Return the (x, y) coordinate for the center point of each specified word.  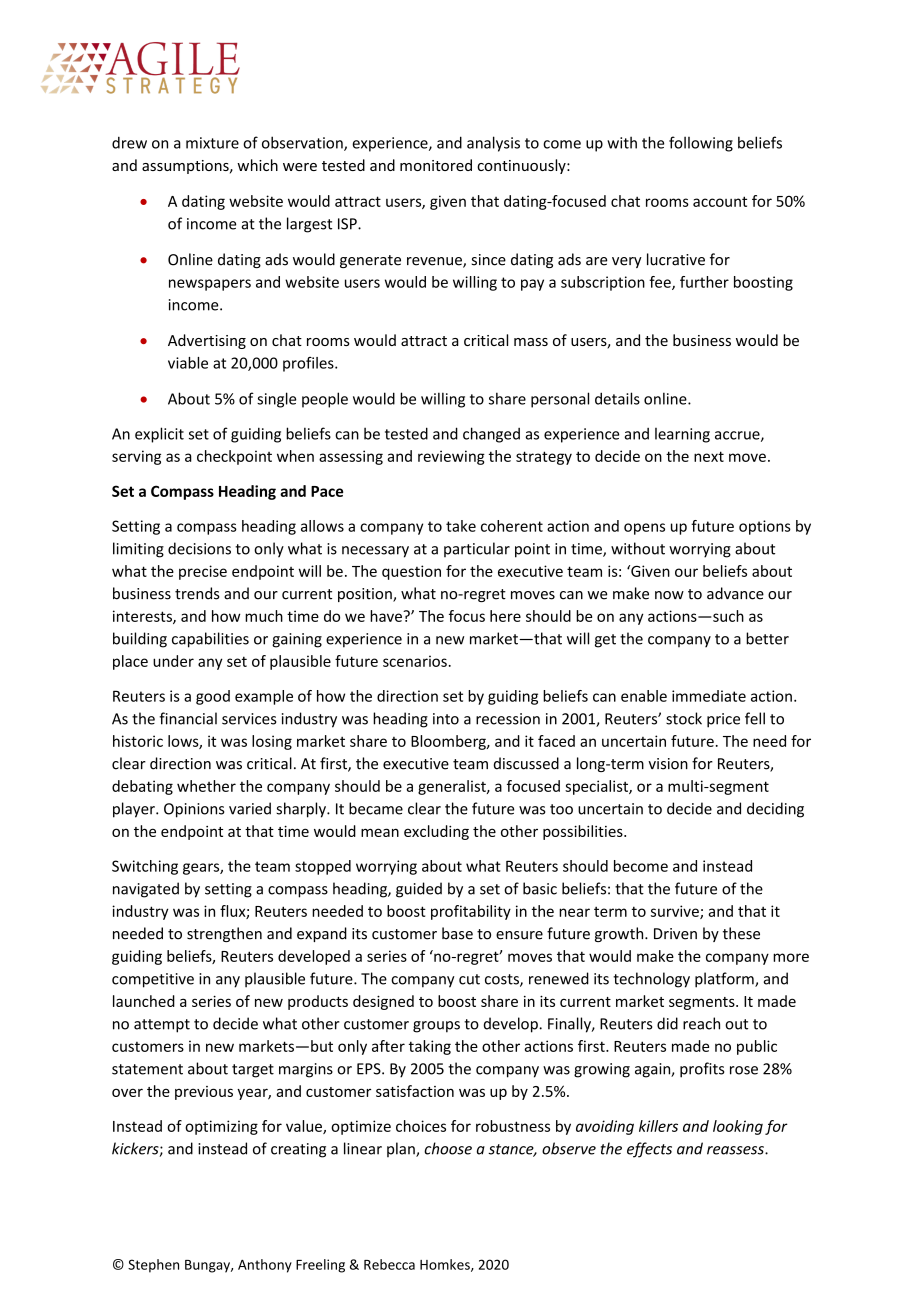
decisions (199, 548)
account (720, 201)
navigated (146, 890)
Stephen (153, 1266)
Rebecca (389, 1264)
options (765, 527)
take (461, 526)
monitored (436, 165)
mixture (212, 143)
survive (676, 912)
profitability (471, 912)
